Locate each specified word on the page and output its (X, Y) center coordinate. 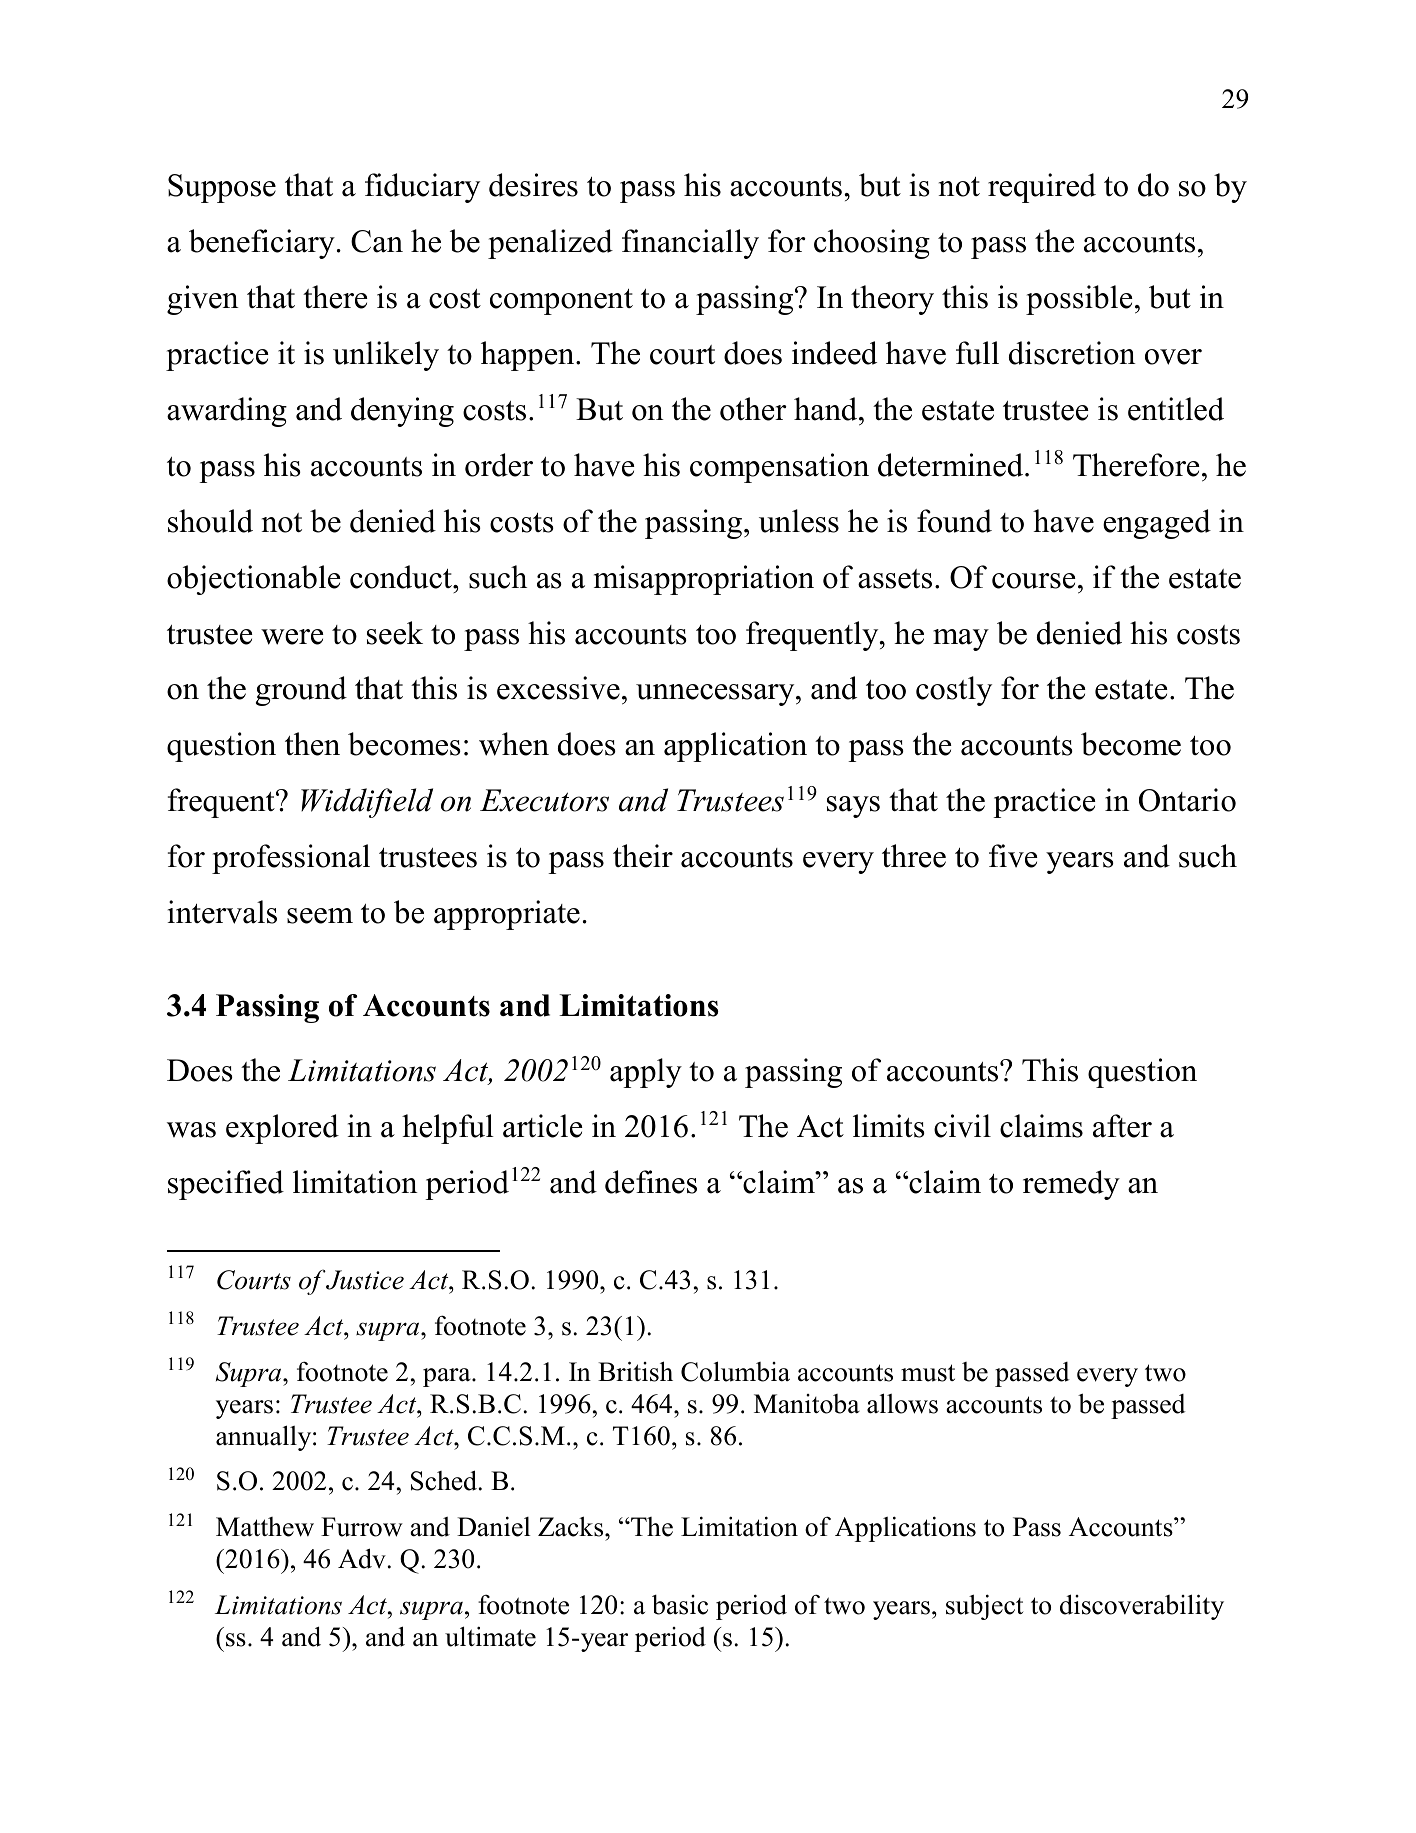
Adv (362, 1558)
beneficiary (262, 244)
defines (651, 1182)
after (1122, 1126)
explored (282, 1129)
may (961, 640)
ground (301, 691)
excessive (558, 688)
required (1042, 188)
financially (690, 244)
